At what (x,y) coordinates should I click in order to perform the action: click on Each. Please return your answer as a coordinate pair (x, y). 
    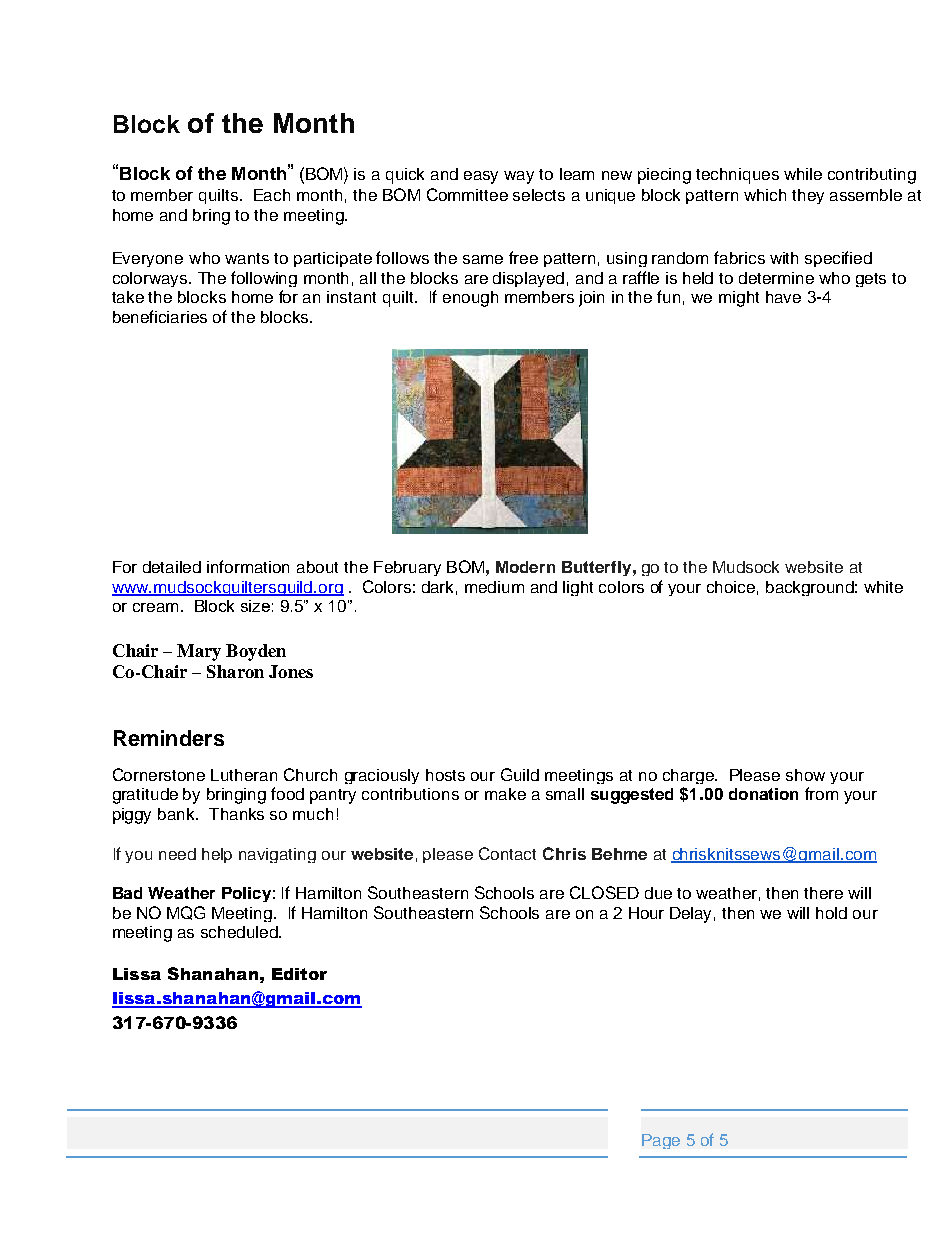
    Looking at the image, I should click on (272, 195).
